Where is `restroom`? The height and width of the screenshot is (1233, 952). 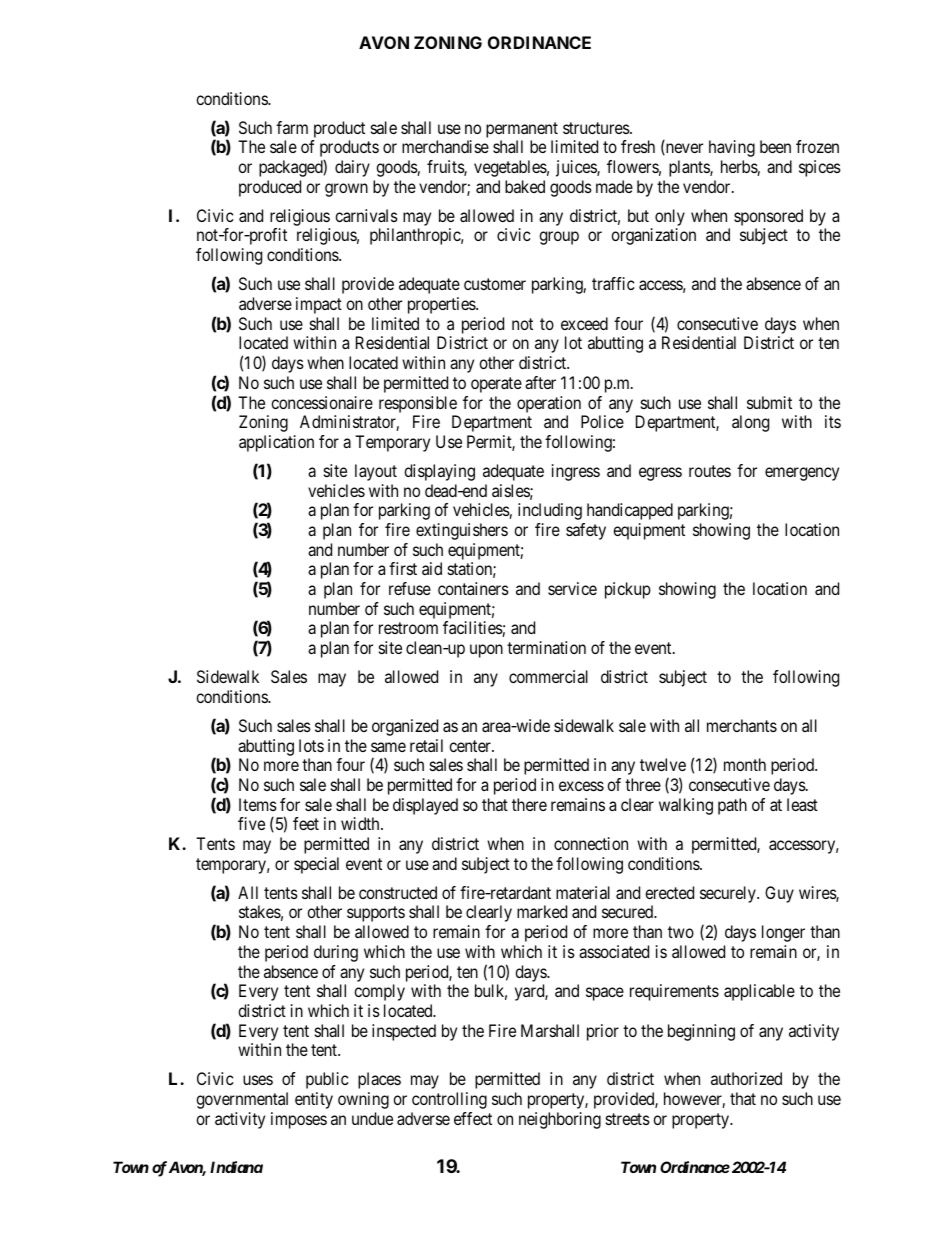
restroom is located at coordinates (408, 628).
